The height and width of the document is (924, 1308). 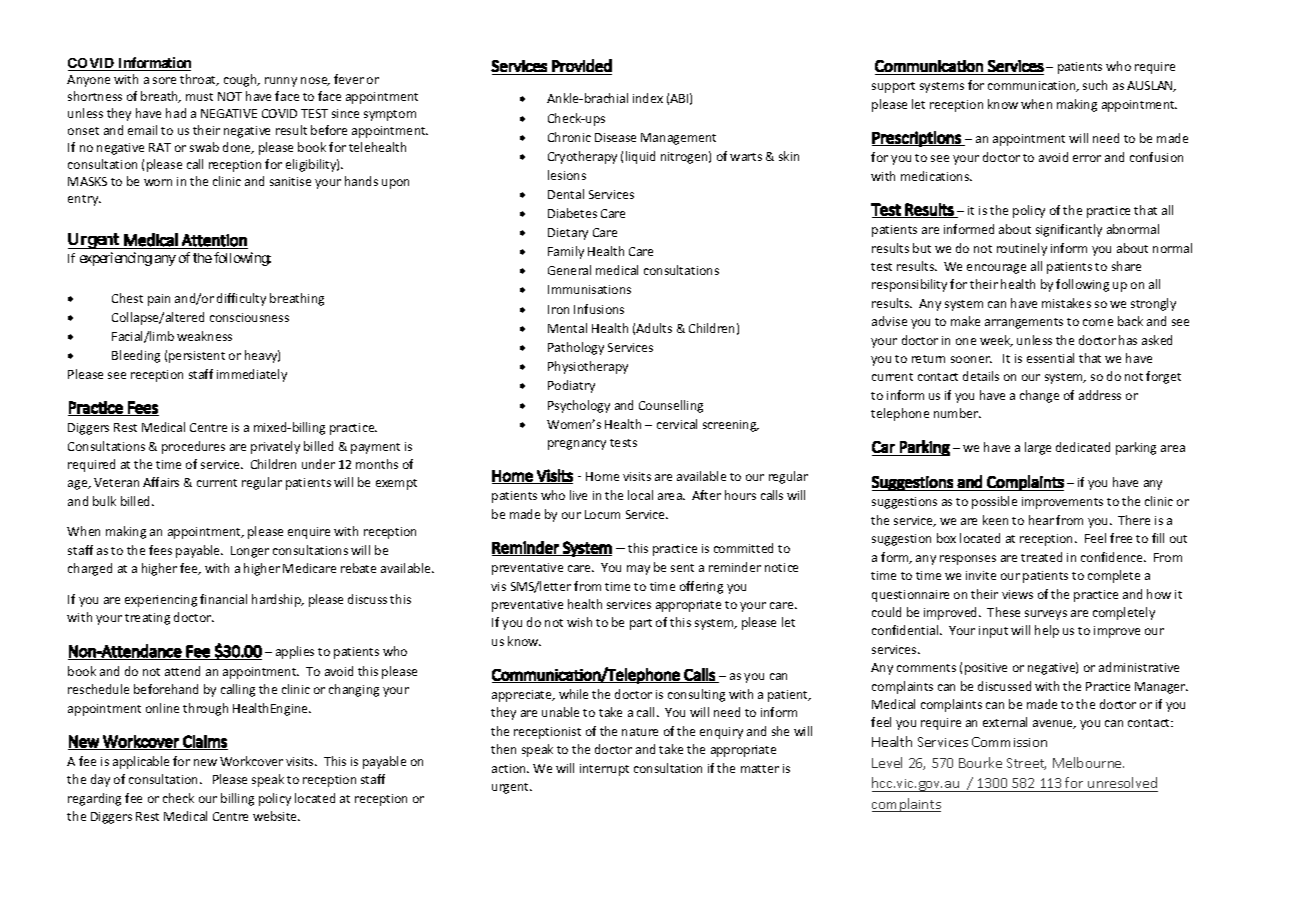 What do you see at coordinates (1026, 764) in the document?
I see `Street` at bounding box center [1026, 764].
